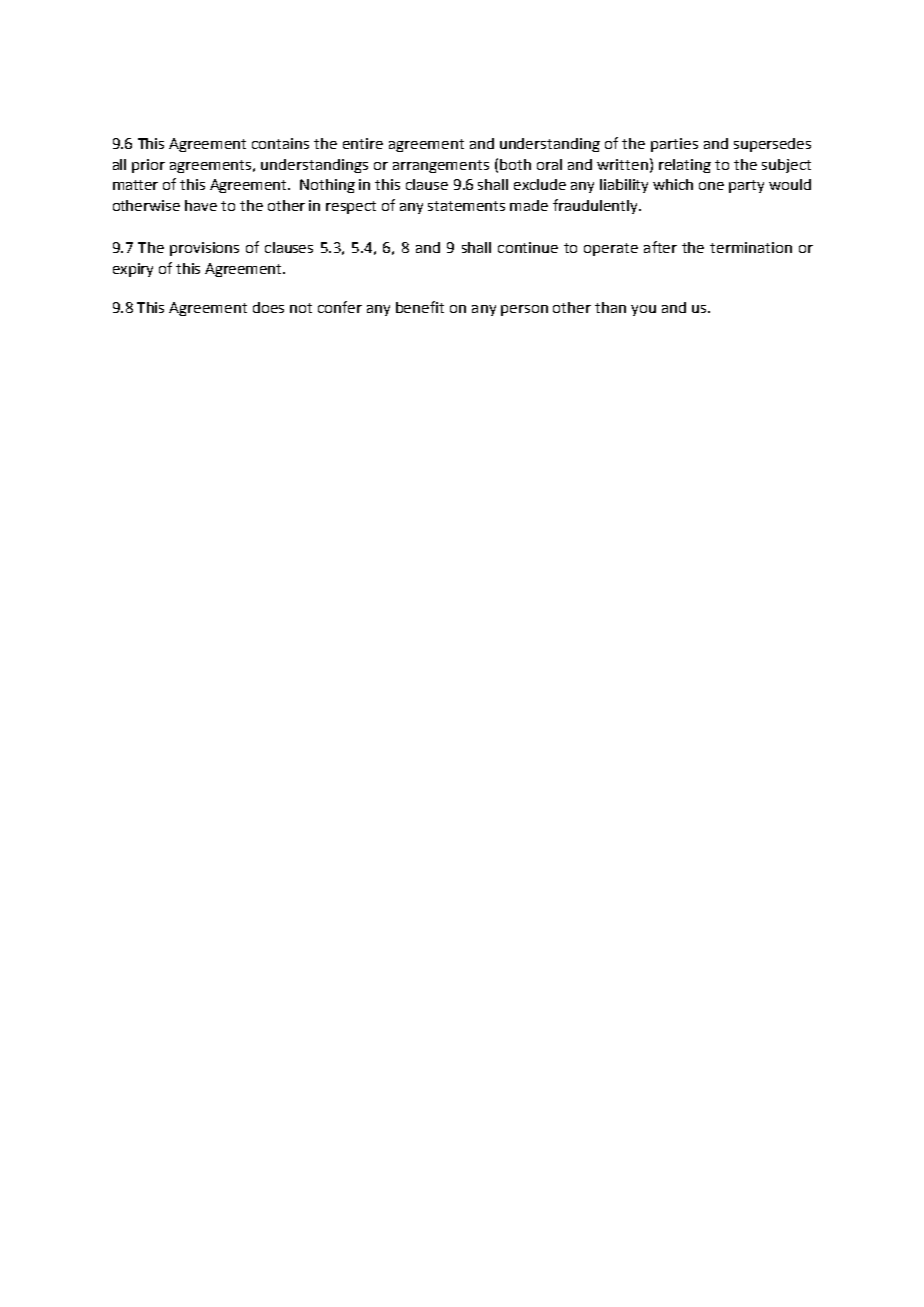  I want to click on statements, so click(466, 206).
